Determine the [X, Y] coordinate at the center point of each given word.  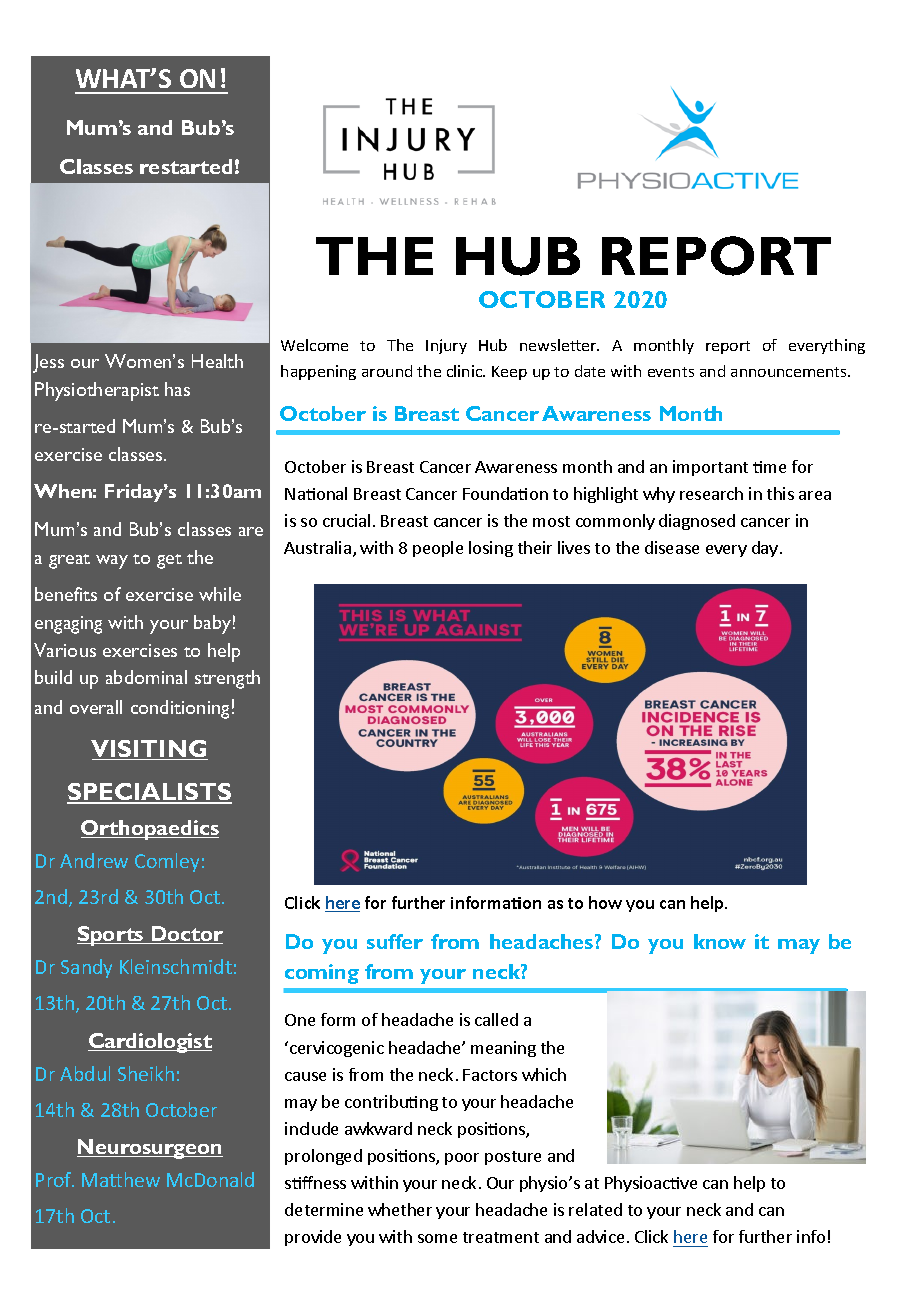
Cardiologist [150, 1043]
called [496, 1019]
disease [672, 547]
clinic [466, 371]
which [544, 1074]
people [438, 549]
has [177, 389]
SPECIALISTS [149, 793]
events [671, 372]
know [720, 941]
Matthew [121, 1179]
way [112, 562]
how [605, 902]
